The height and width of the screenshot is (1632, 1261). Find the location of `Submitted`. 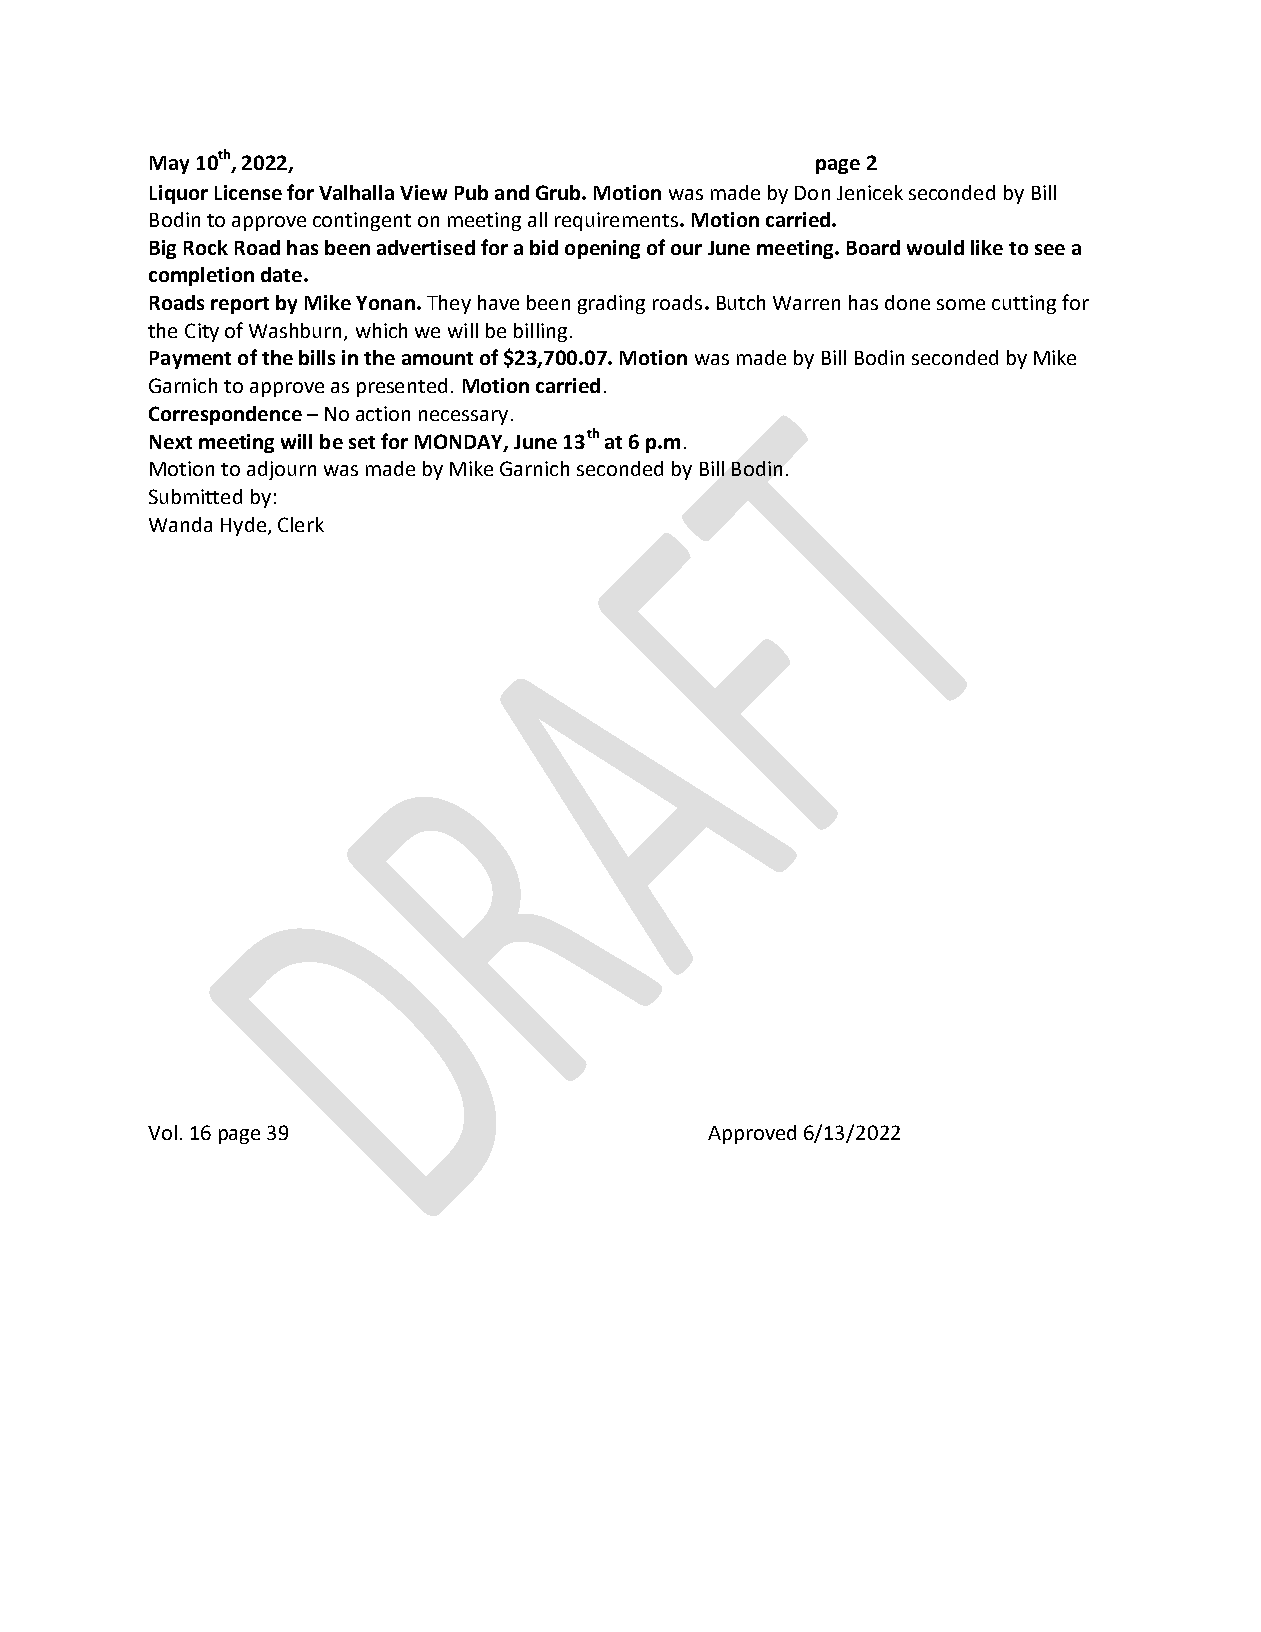

Submitted is located at coordinates (195, 496).
